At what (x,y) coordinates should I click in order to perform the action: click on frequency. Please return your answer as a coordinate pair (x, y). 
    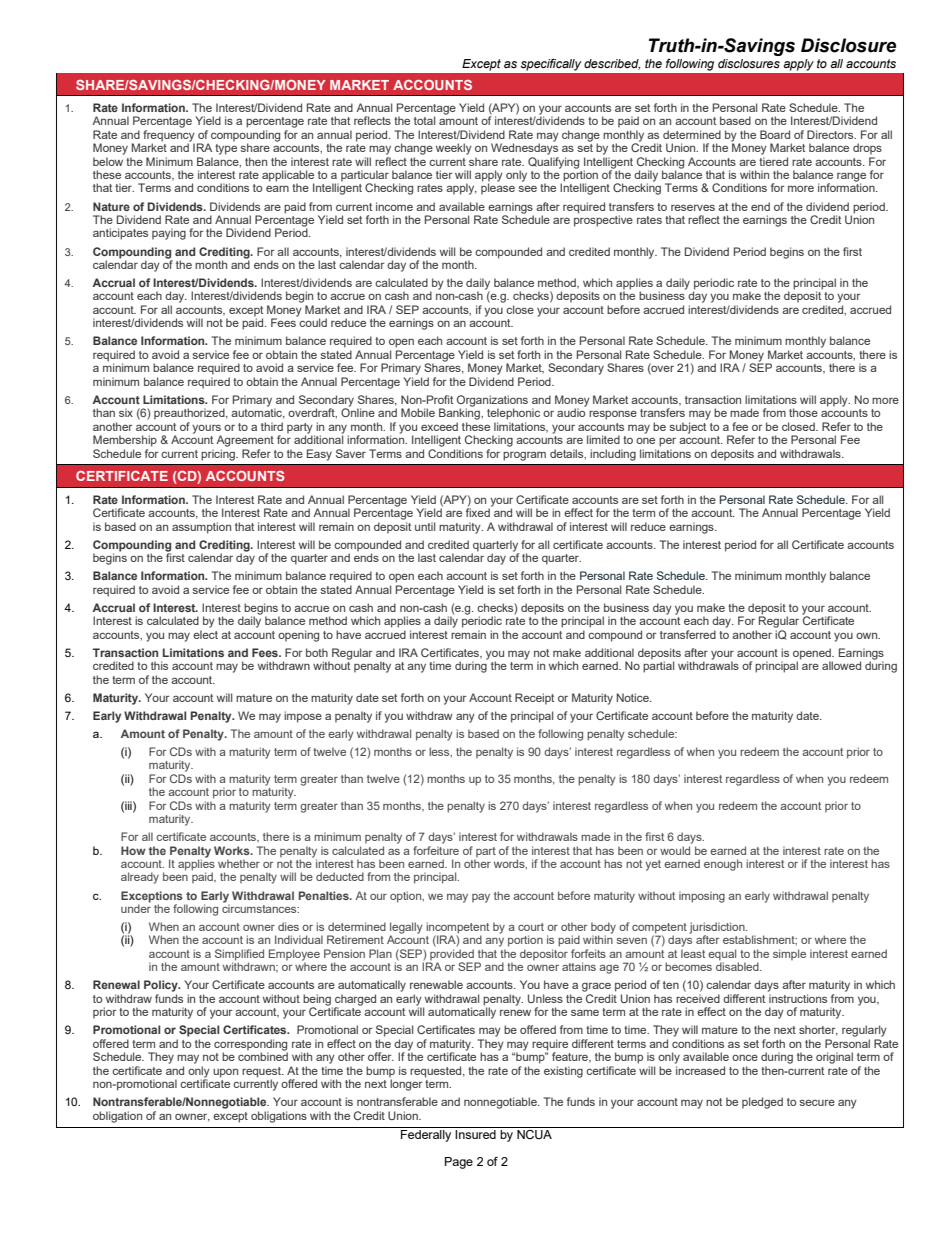
    Looking at the image, I should click on (169, 137).
